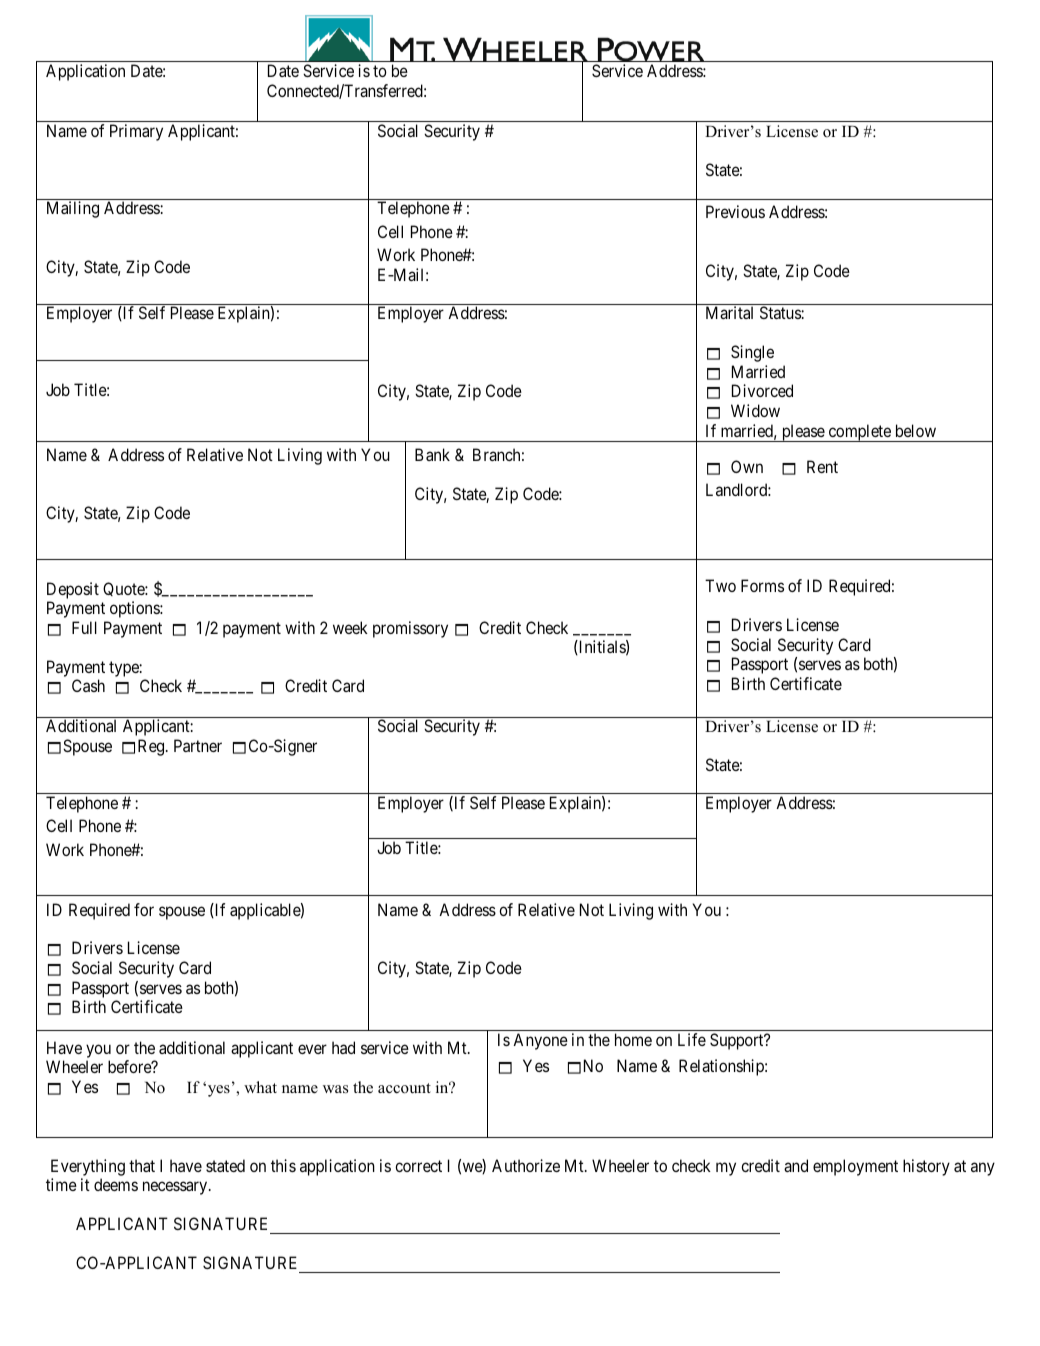 Image resolution: width=1040 pixels, height=1346 pixels. Describe the element at coordinates (735, 211) in the image. I see `Previous` at that location.
